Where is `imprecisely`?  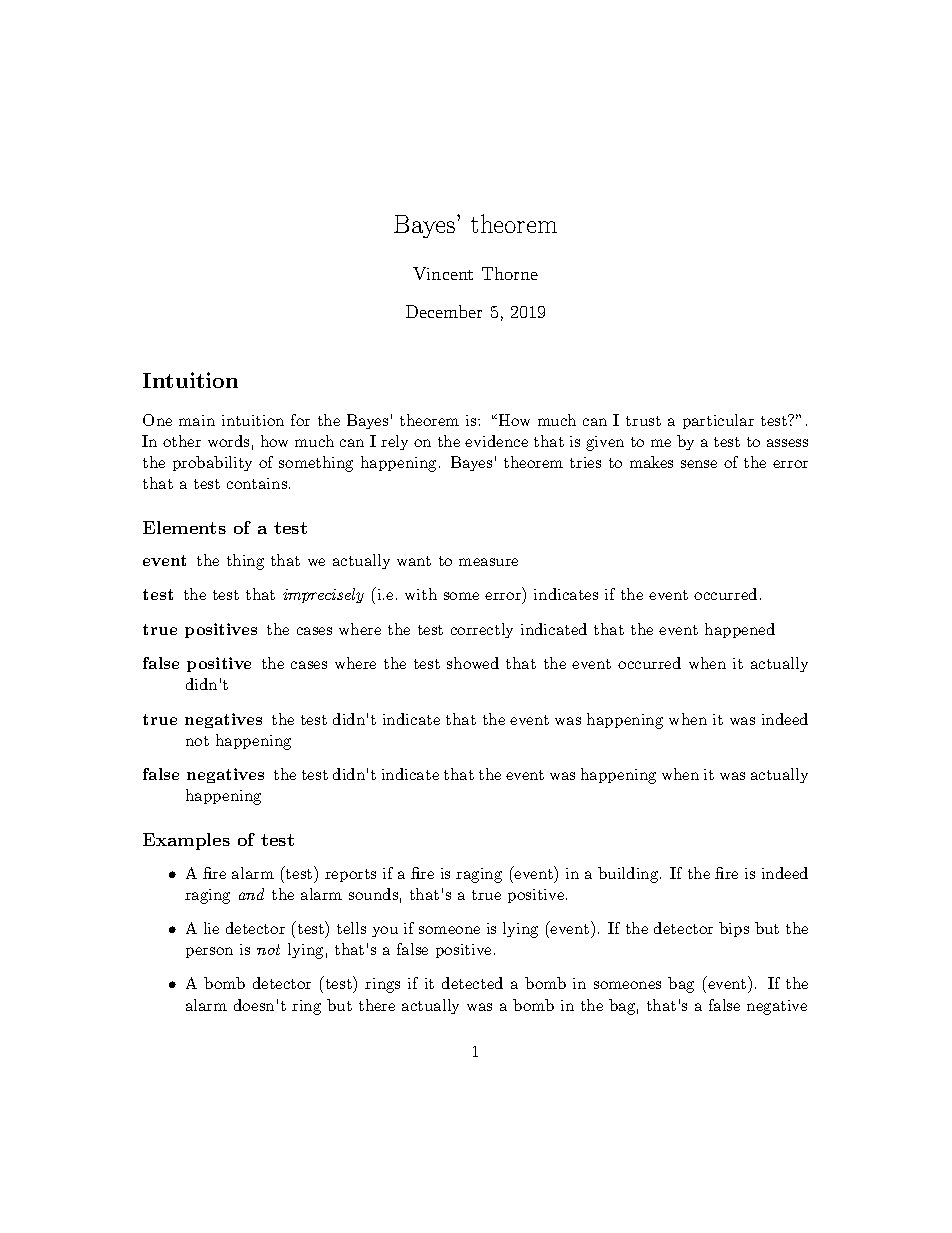 imprecisely is located at coordinates (323, 595).
